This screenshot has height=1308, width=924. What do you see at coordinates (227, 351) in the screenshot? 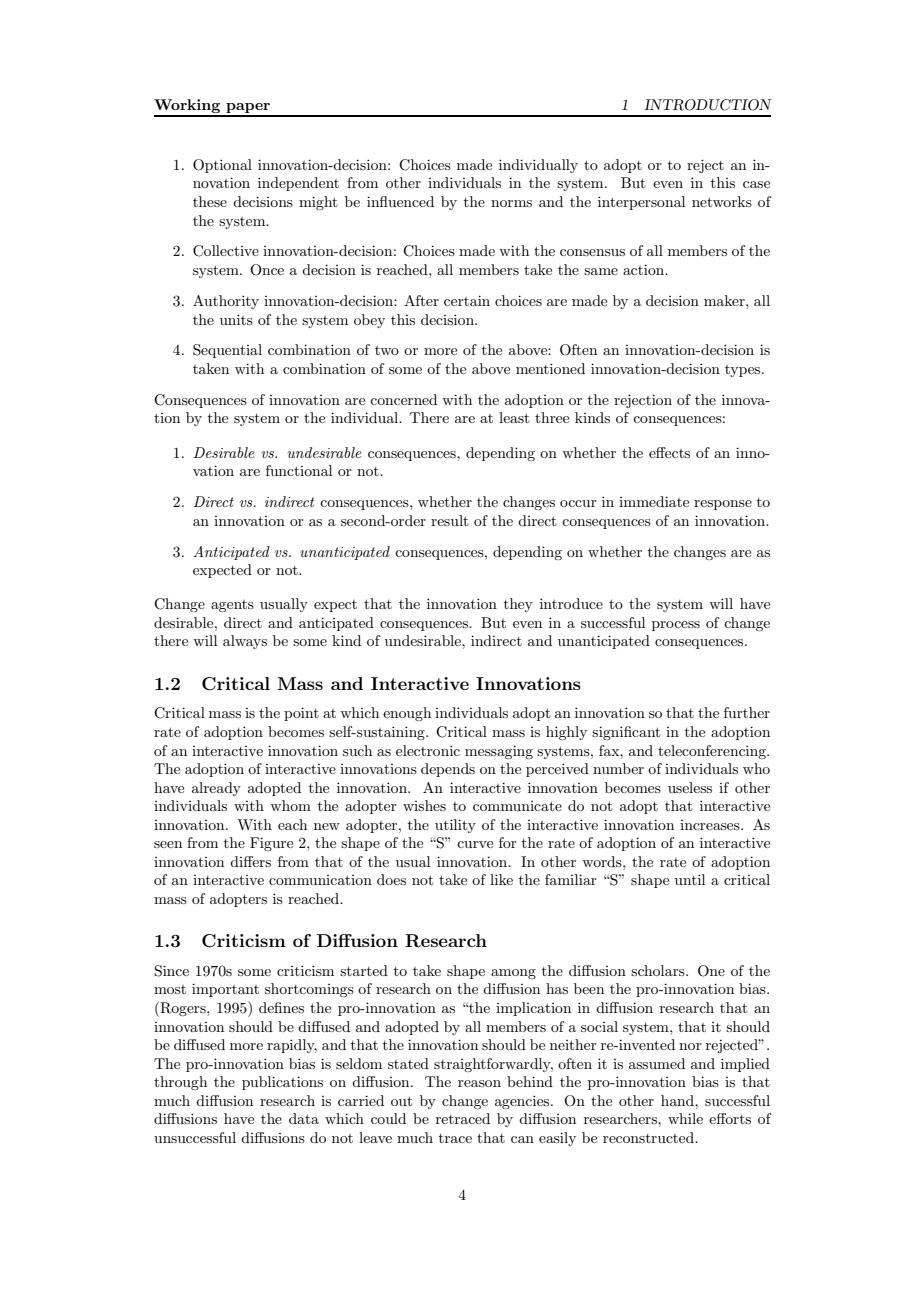
I see `Sequential` at bounding box center [227, 351].
